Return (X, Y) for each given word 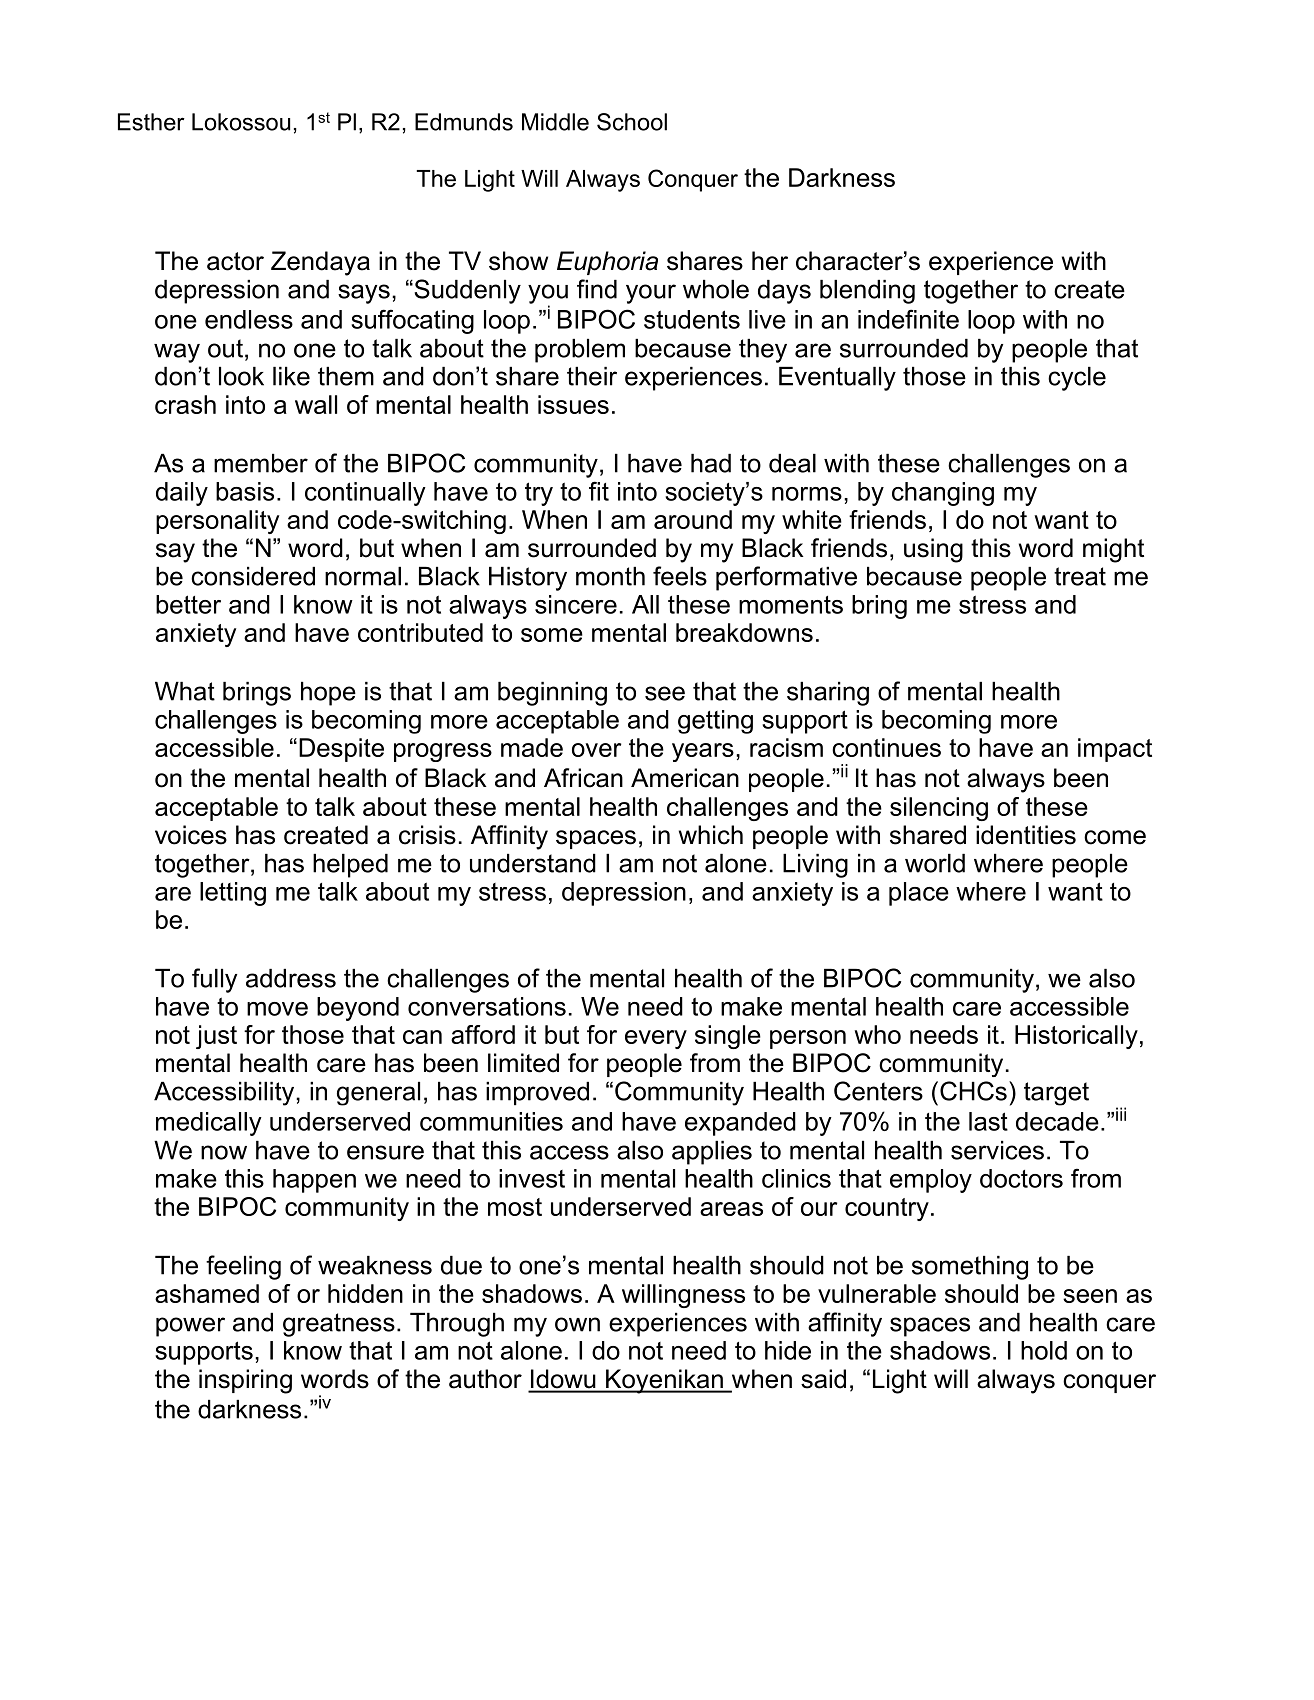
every (656, 1039)
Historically (1076, 1037)
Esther (151, 122)
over (596, 750)
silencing (939, 809)
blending (867, 292)
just (216, 1037)
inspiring (245, 1381)
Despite (341, 750)
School (632, 122)
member (261, 463)
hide (788, 1350)
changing (943, 494)
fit (599, 491)
